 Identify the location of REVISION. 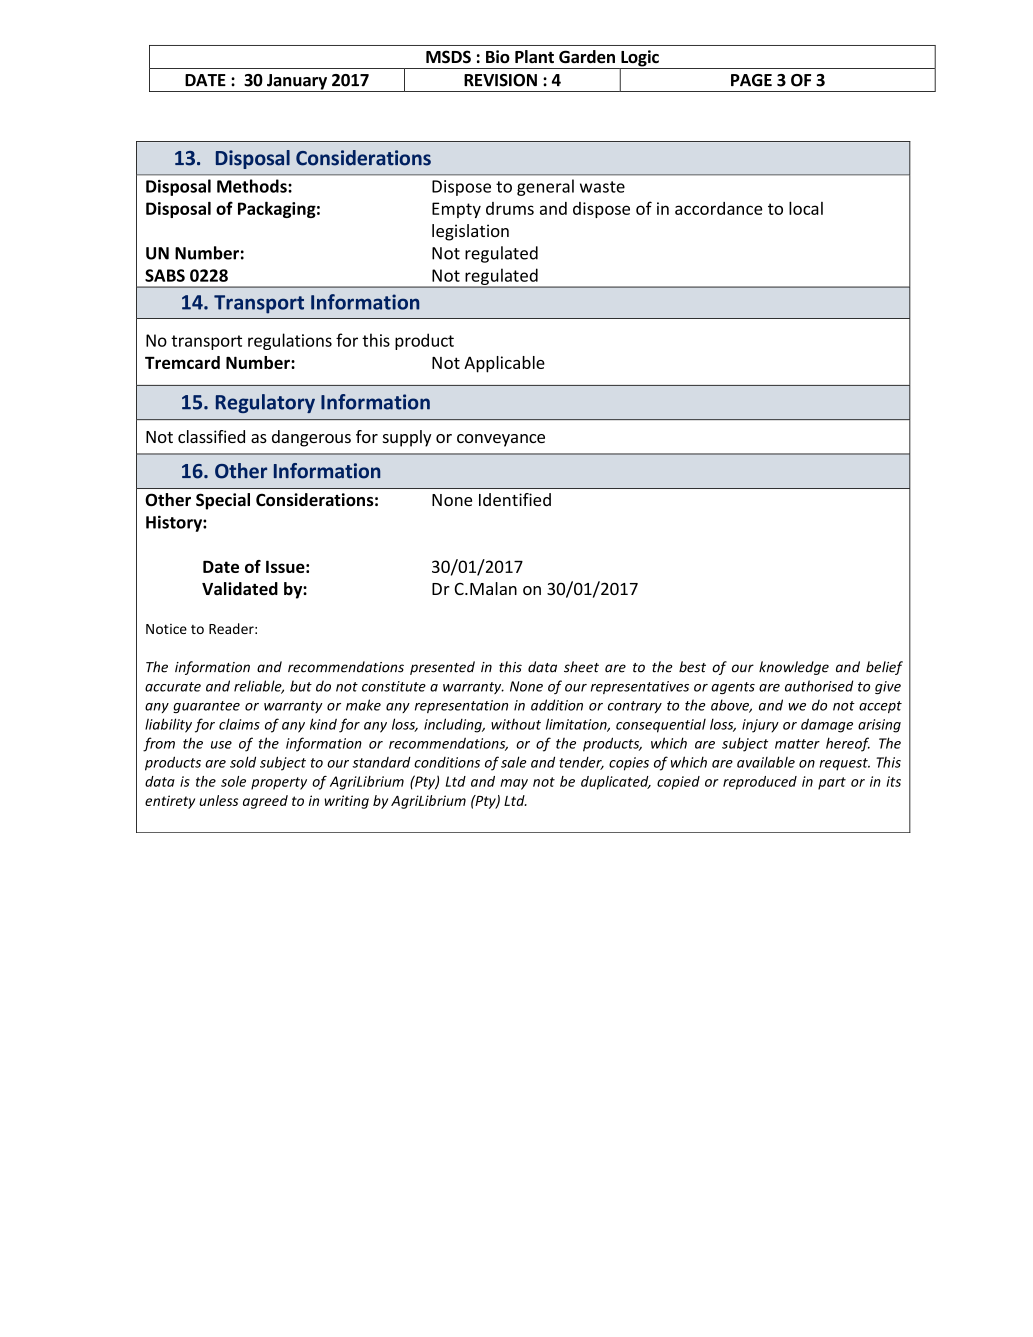
(500, 80).
